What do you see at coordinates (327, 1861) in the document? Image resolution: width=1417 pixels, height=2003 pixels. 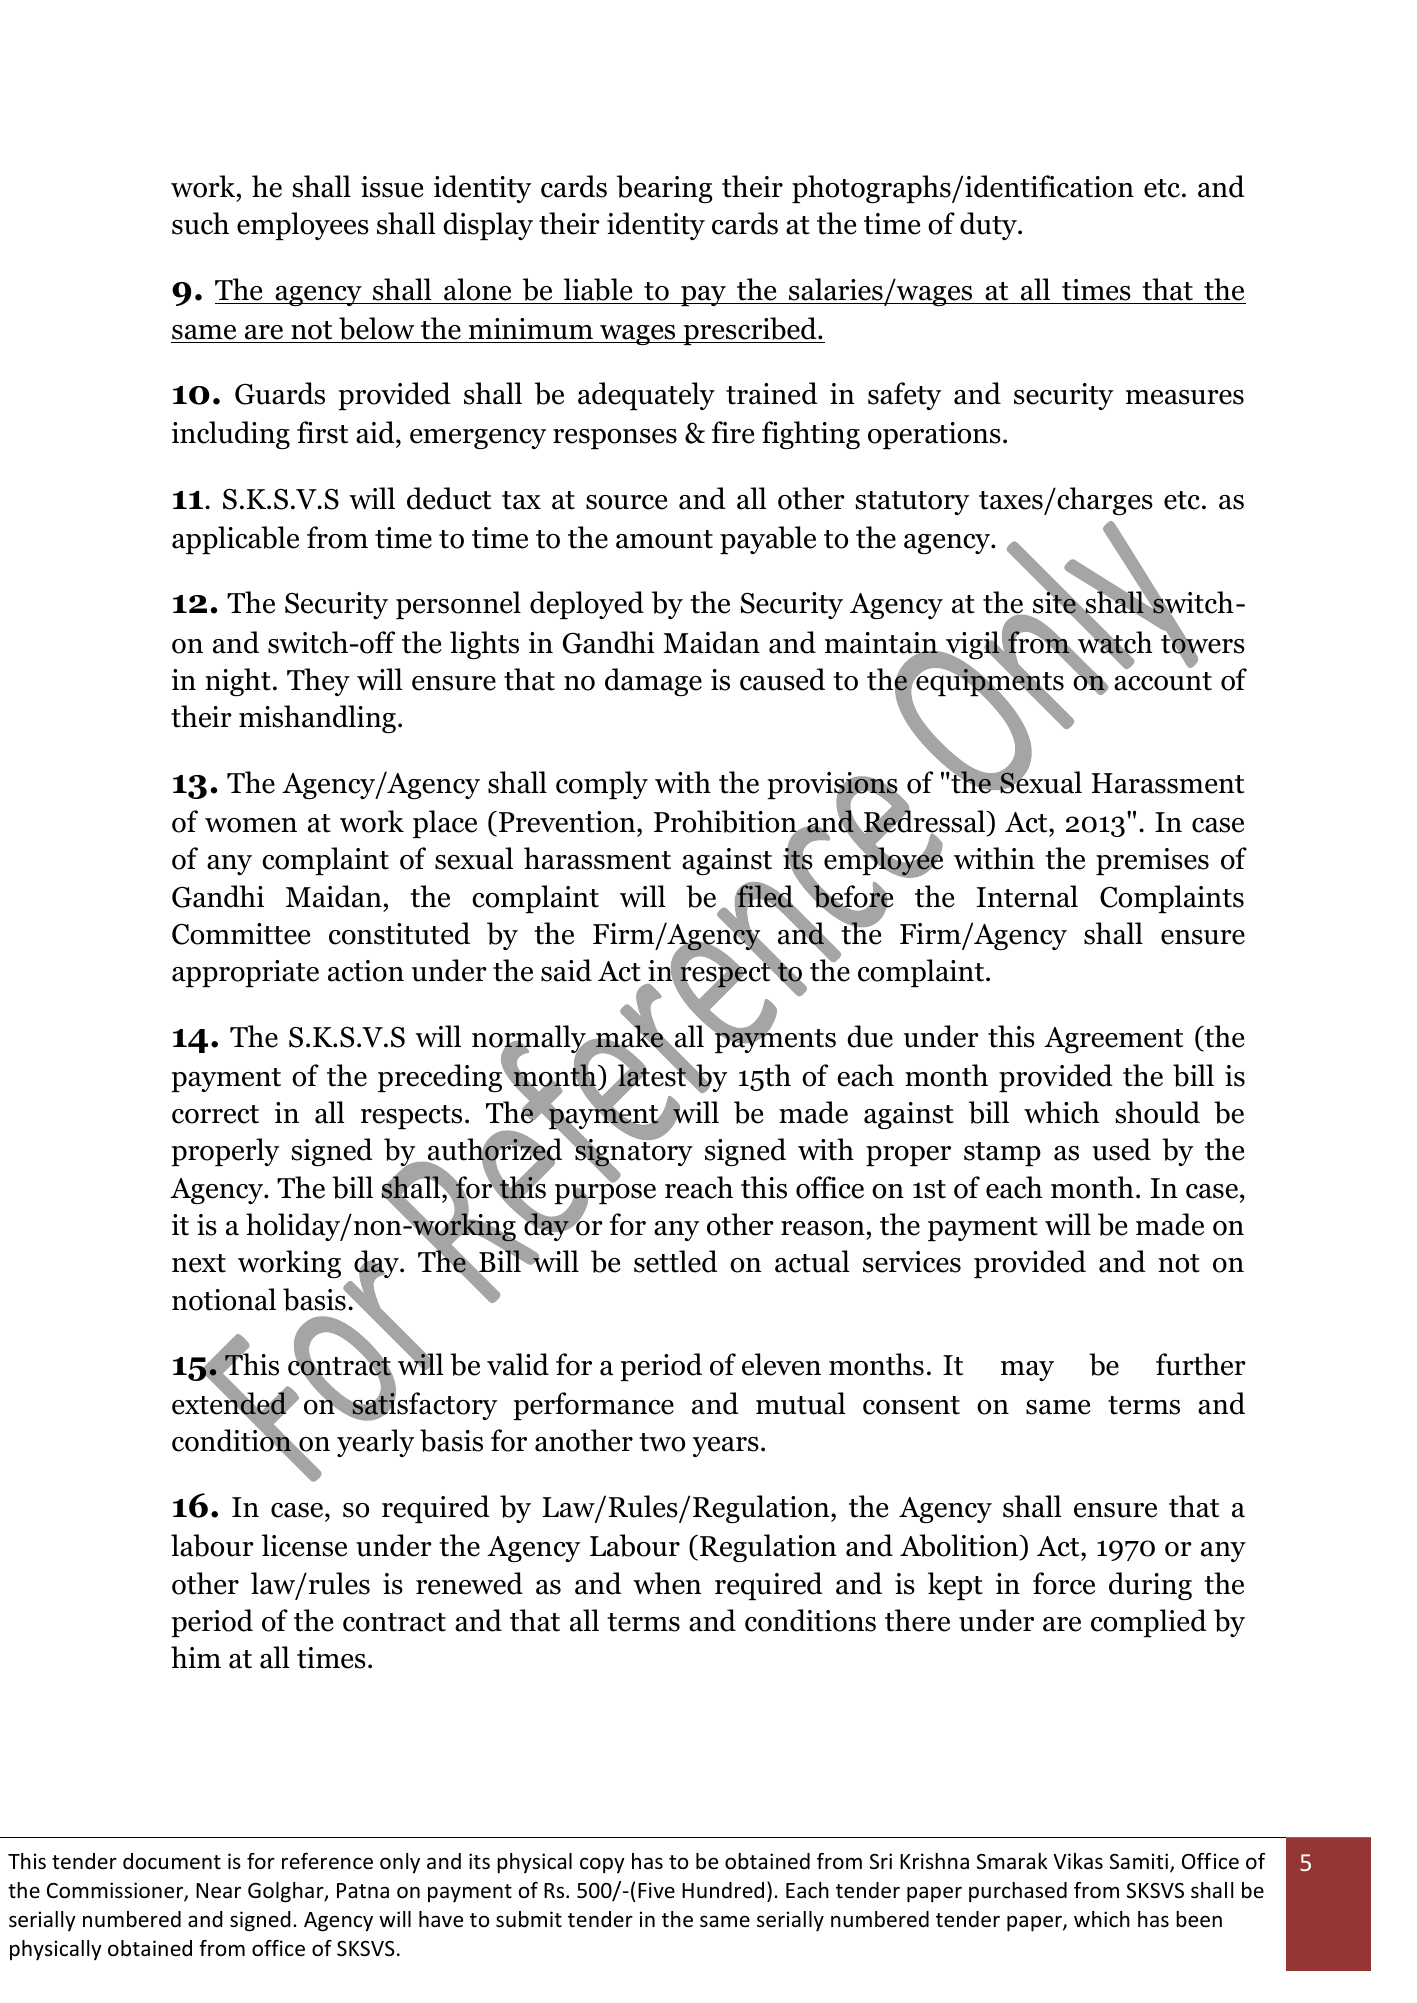 I see `reference` at bounding box center [327, 1861].
